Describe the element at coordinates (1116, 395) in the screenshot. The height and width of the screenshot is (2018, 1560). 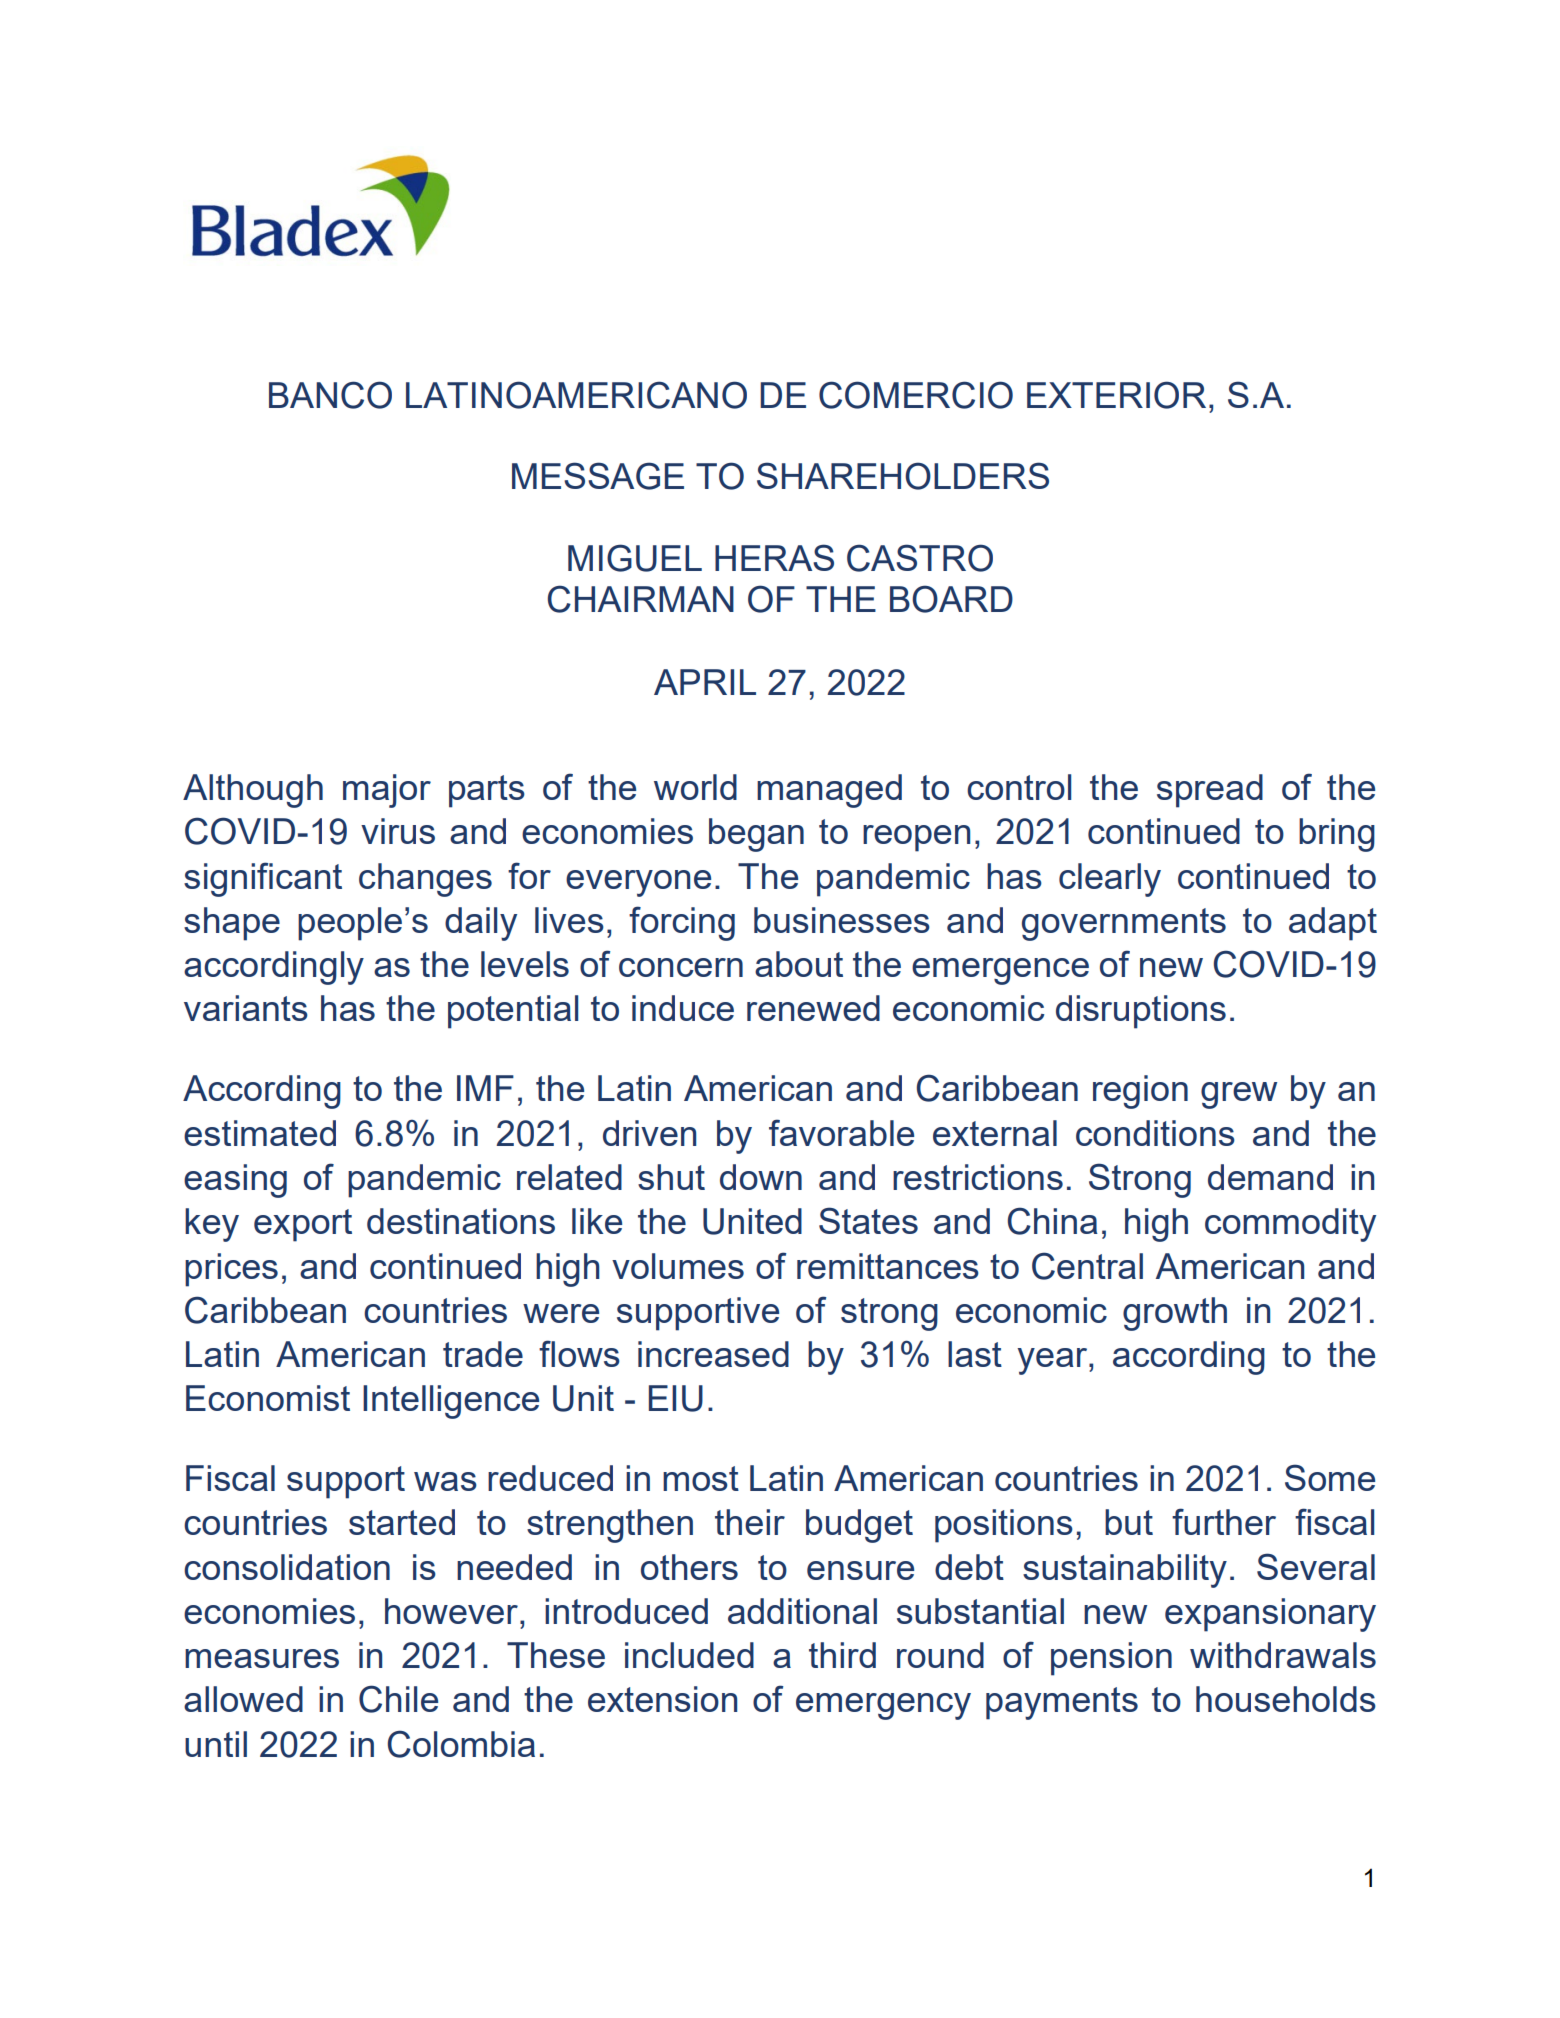
I see `EXTERIOR` at that location.
